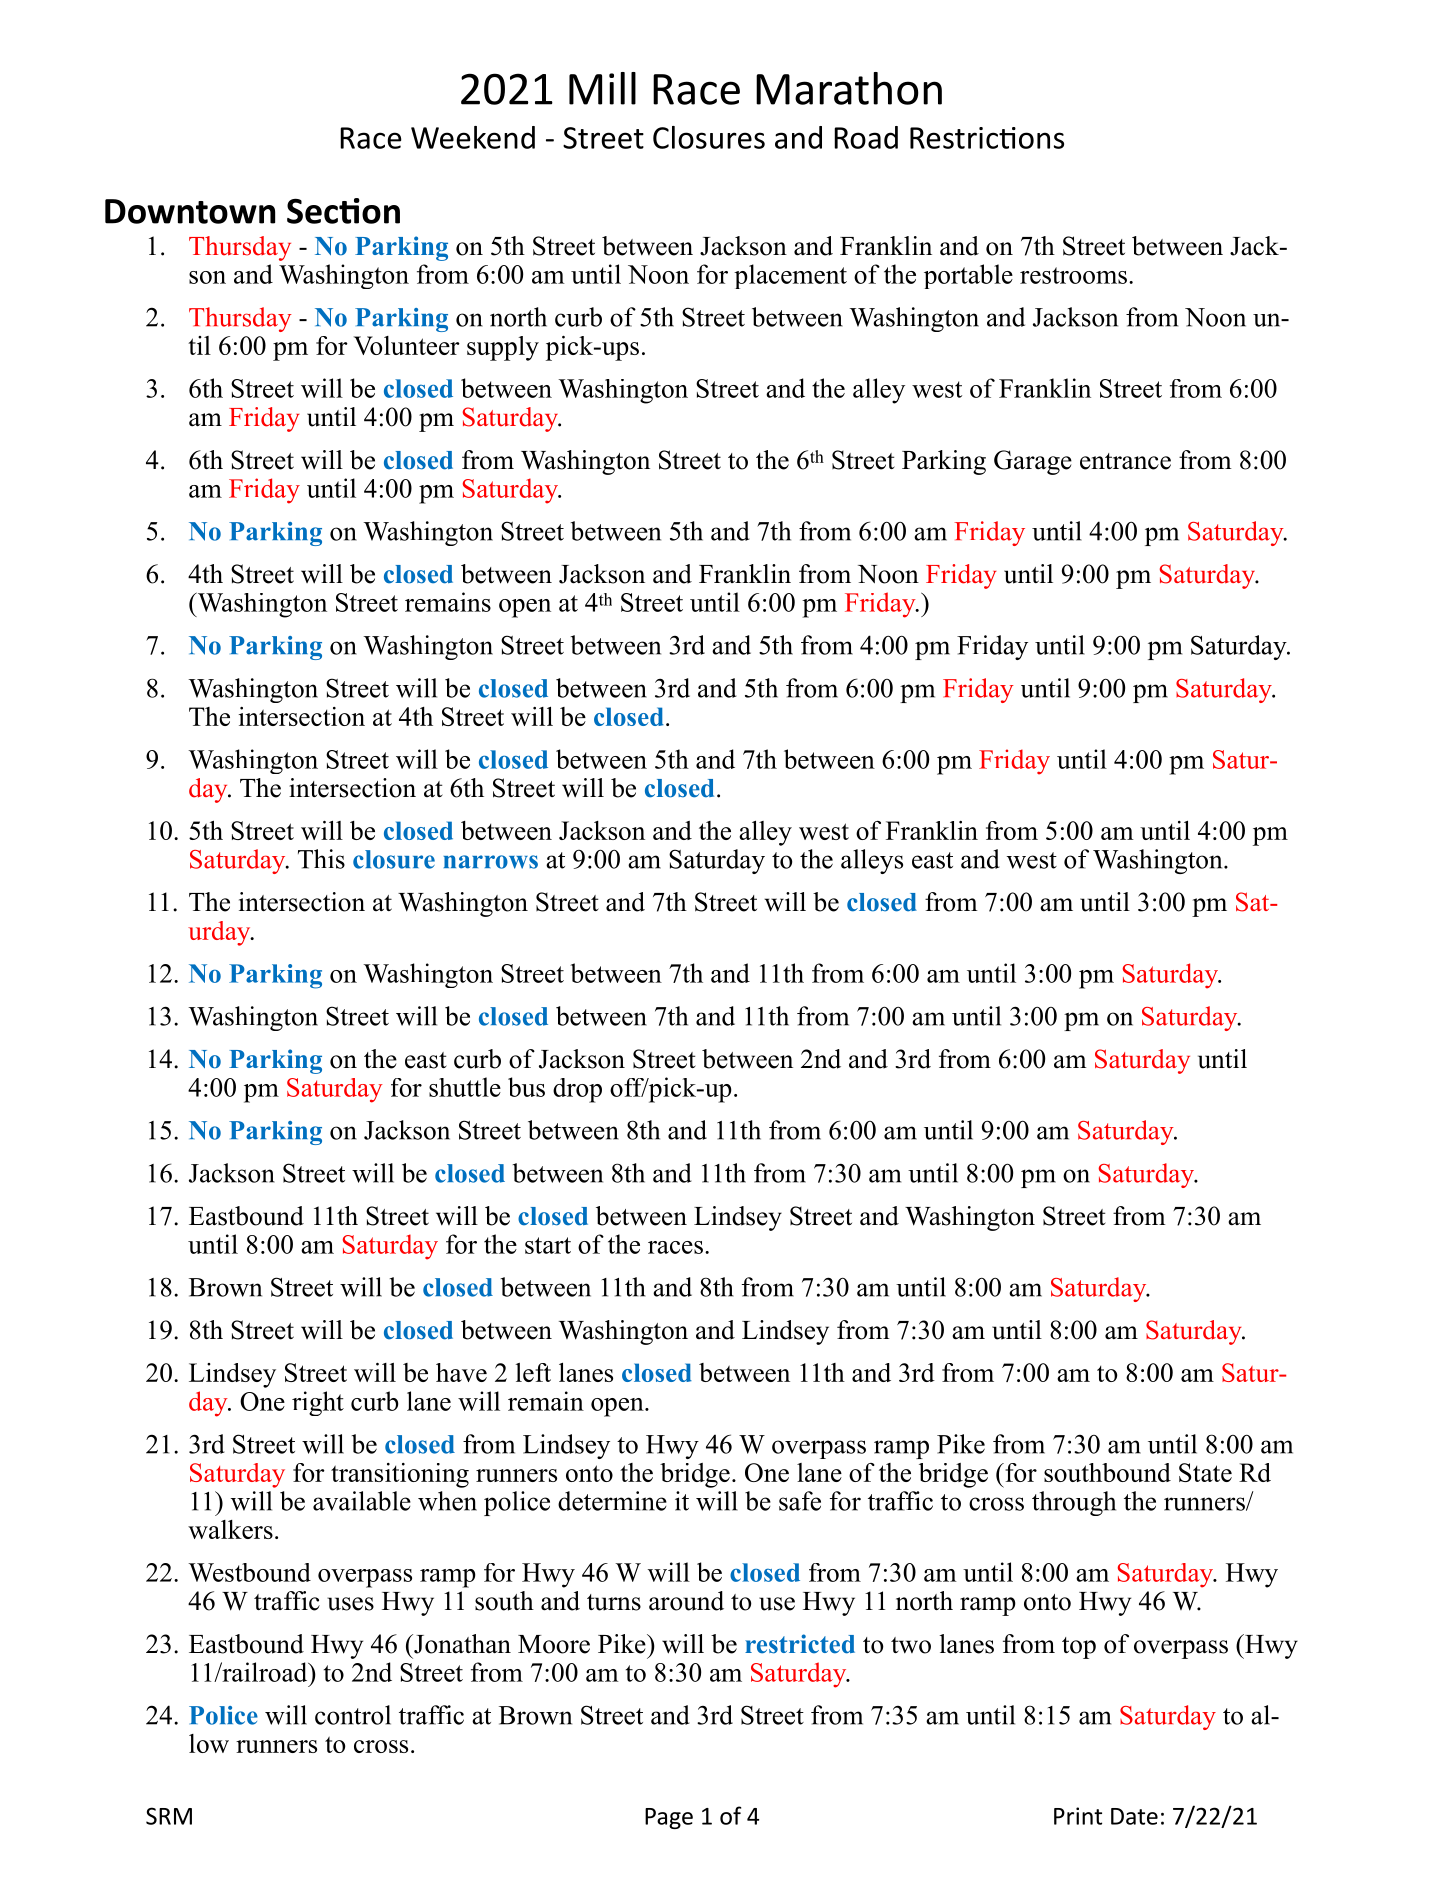  Describe the element at coordinates (353, 1715) in the image. I see `control` at that location.
